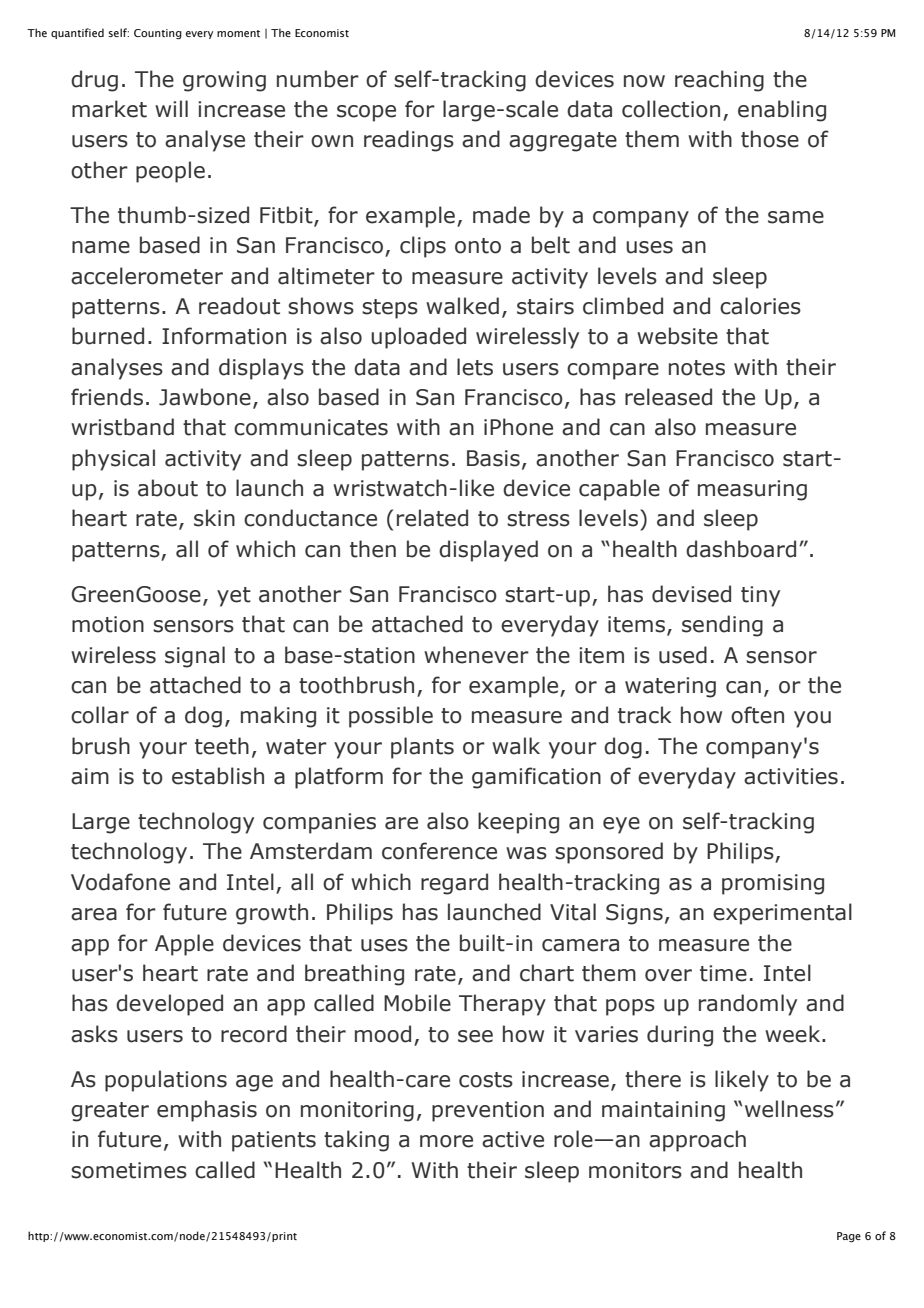 Image resolution: width=924 pixels, height=1308 pixels. I want to click on regard, so click(454, 884).
